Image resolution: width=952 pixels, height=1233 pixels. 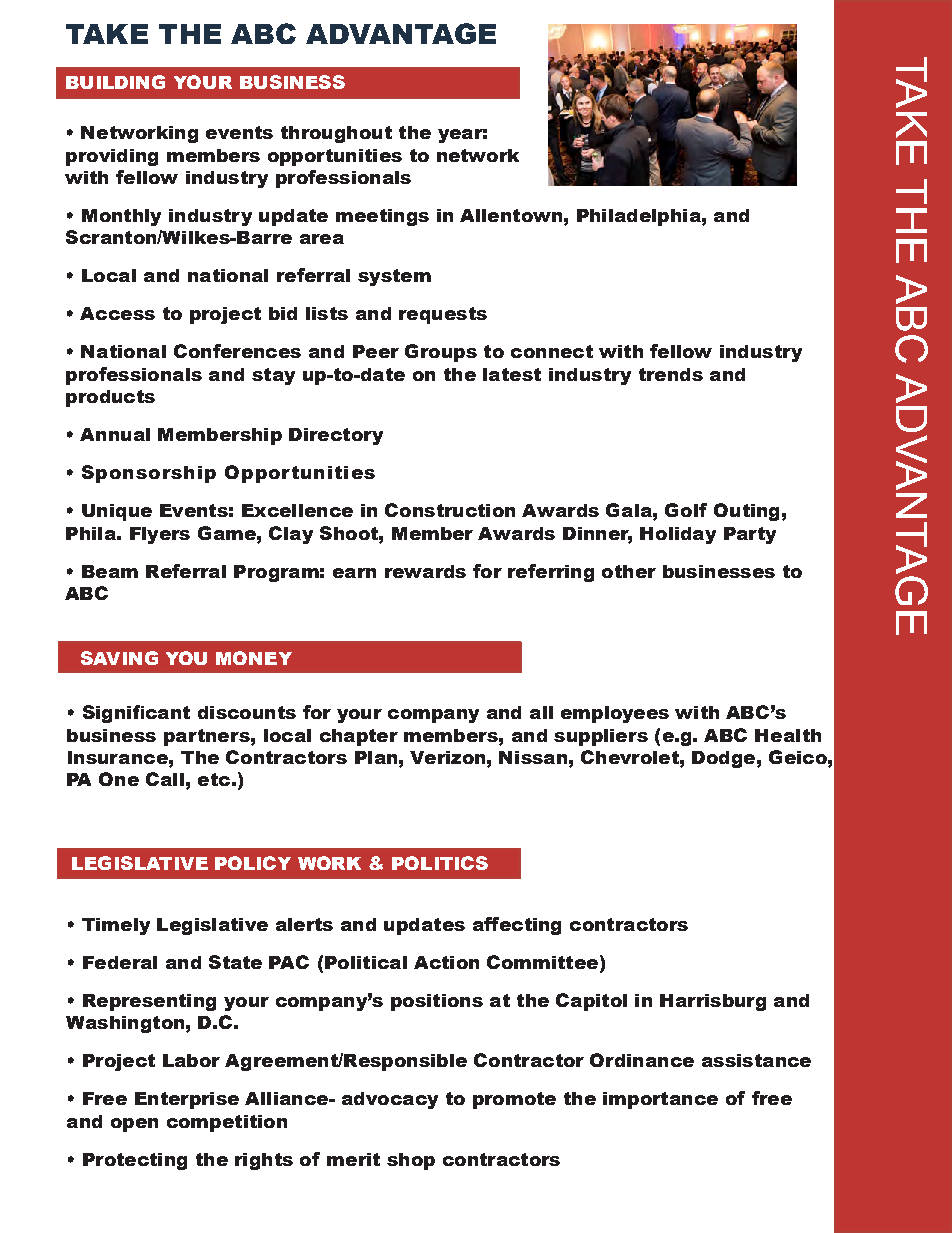 I want to click on Conferences, so click(x=237, y=351).
